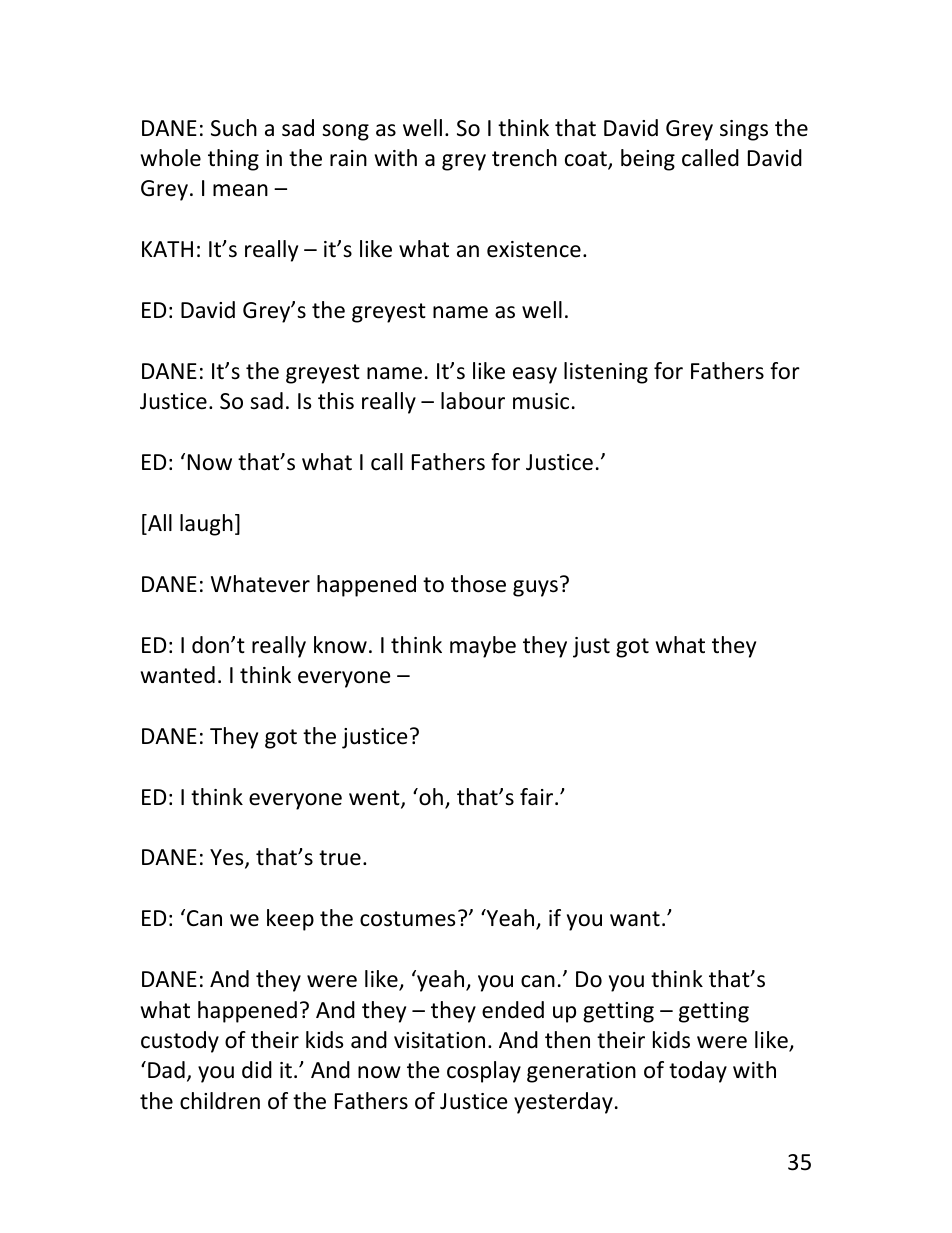 Image resolution: width=952 pixels, height=1233 pixels. Describe the element at coordinates (524, 158) in the document. I see `trench` at that location.
